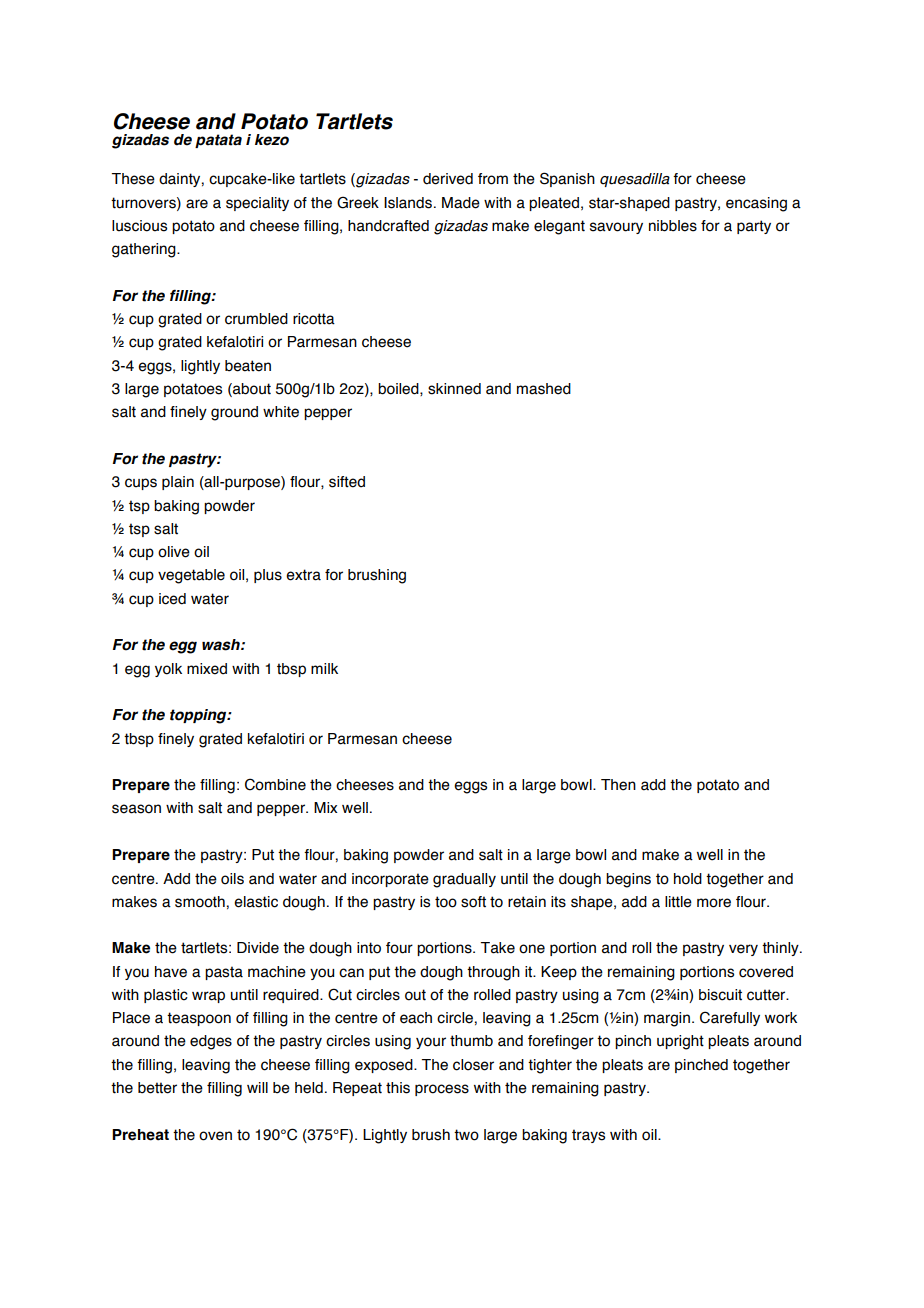 The width and height of the document is (924, 1308). I want to click on process, so click(442, 1090).
